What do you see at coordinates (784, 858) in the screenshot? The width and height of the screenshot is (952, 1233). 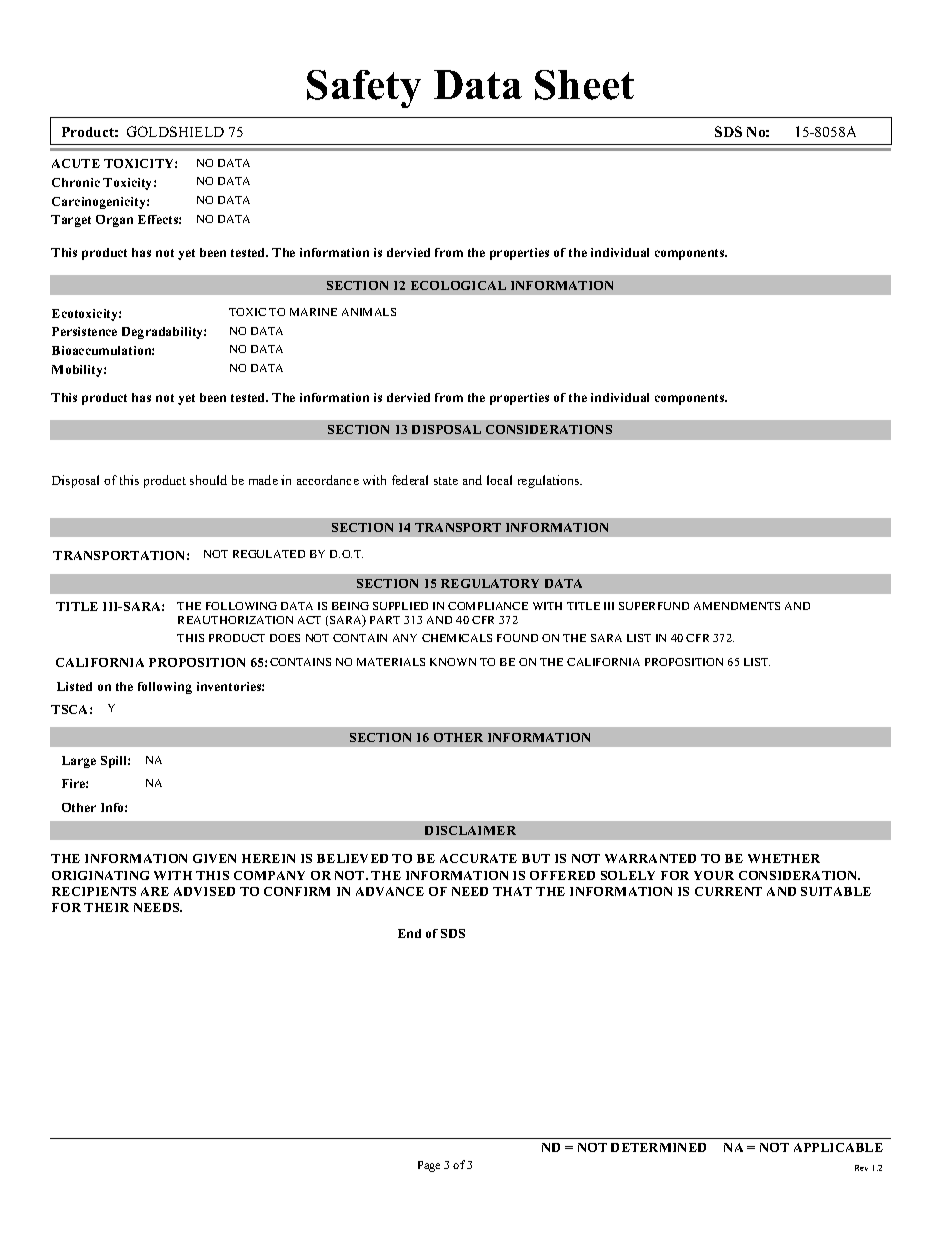 I see `WHETHER` at bounding box center [784, 858].
